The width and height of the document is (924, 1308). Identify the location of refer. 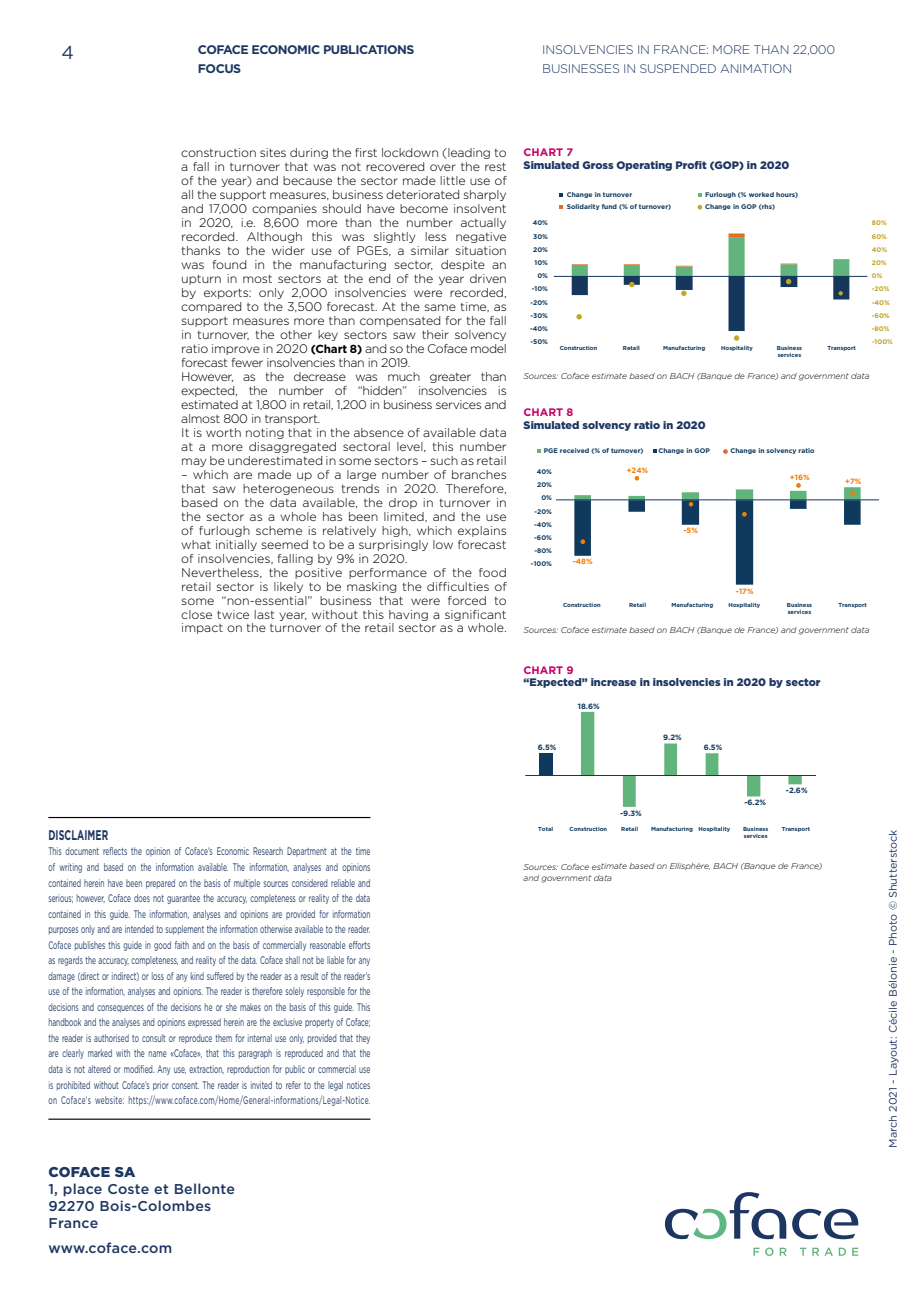
(293, 1085).
